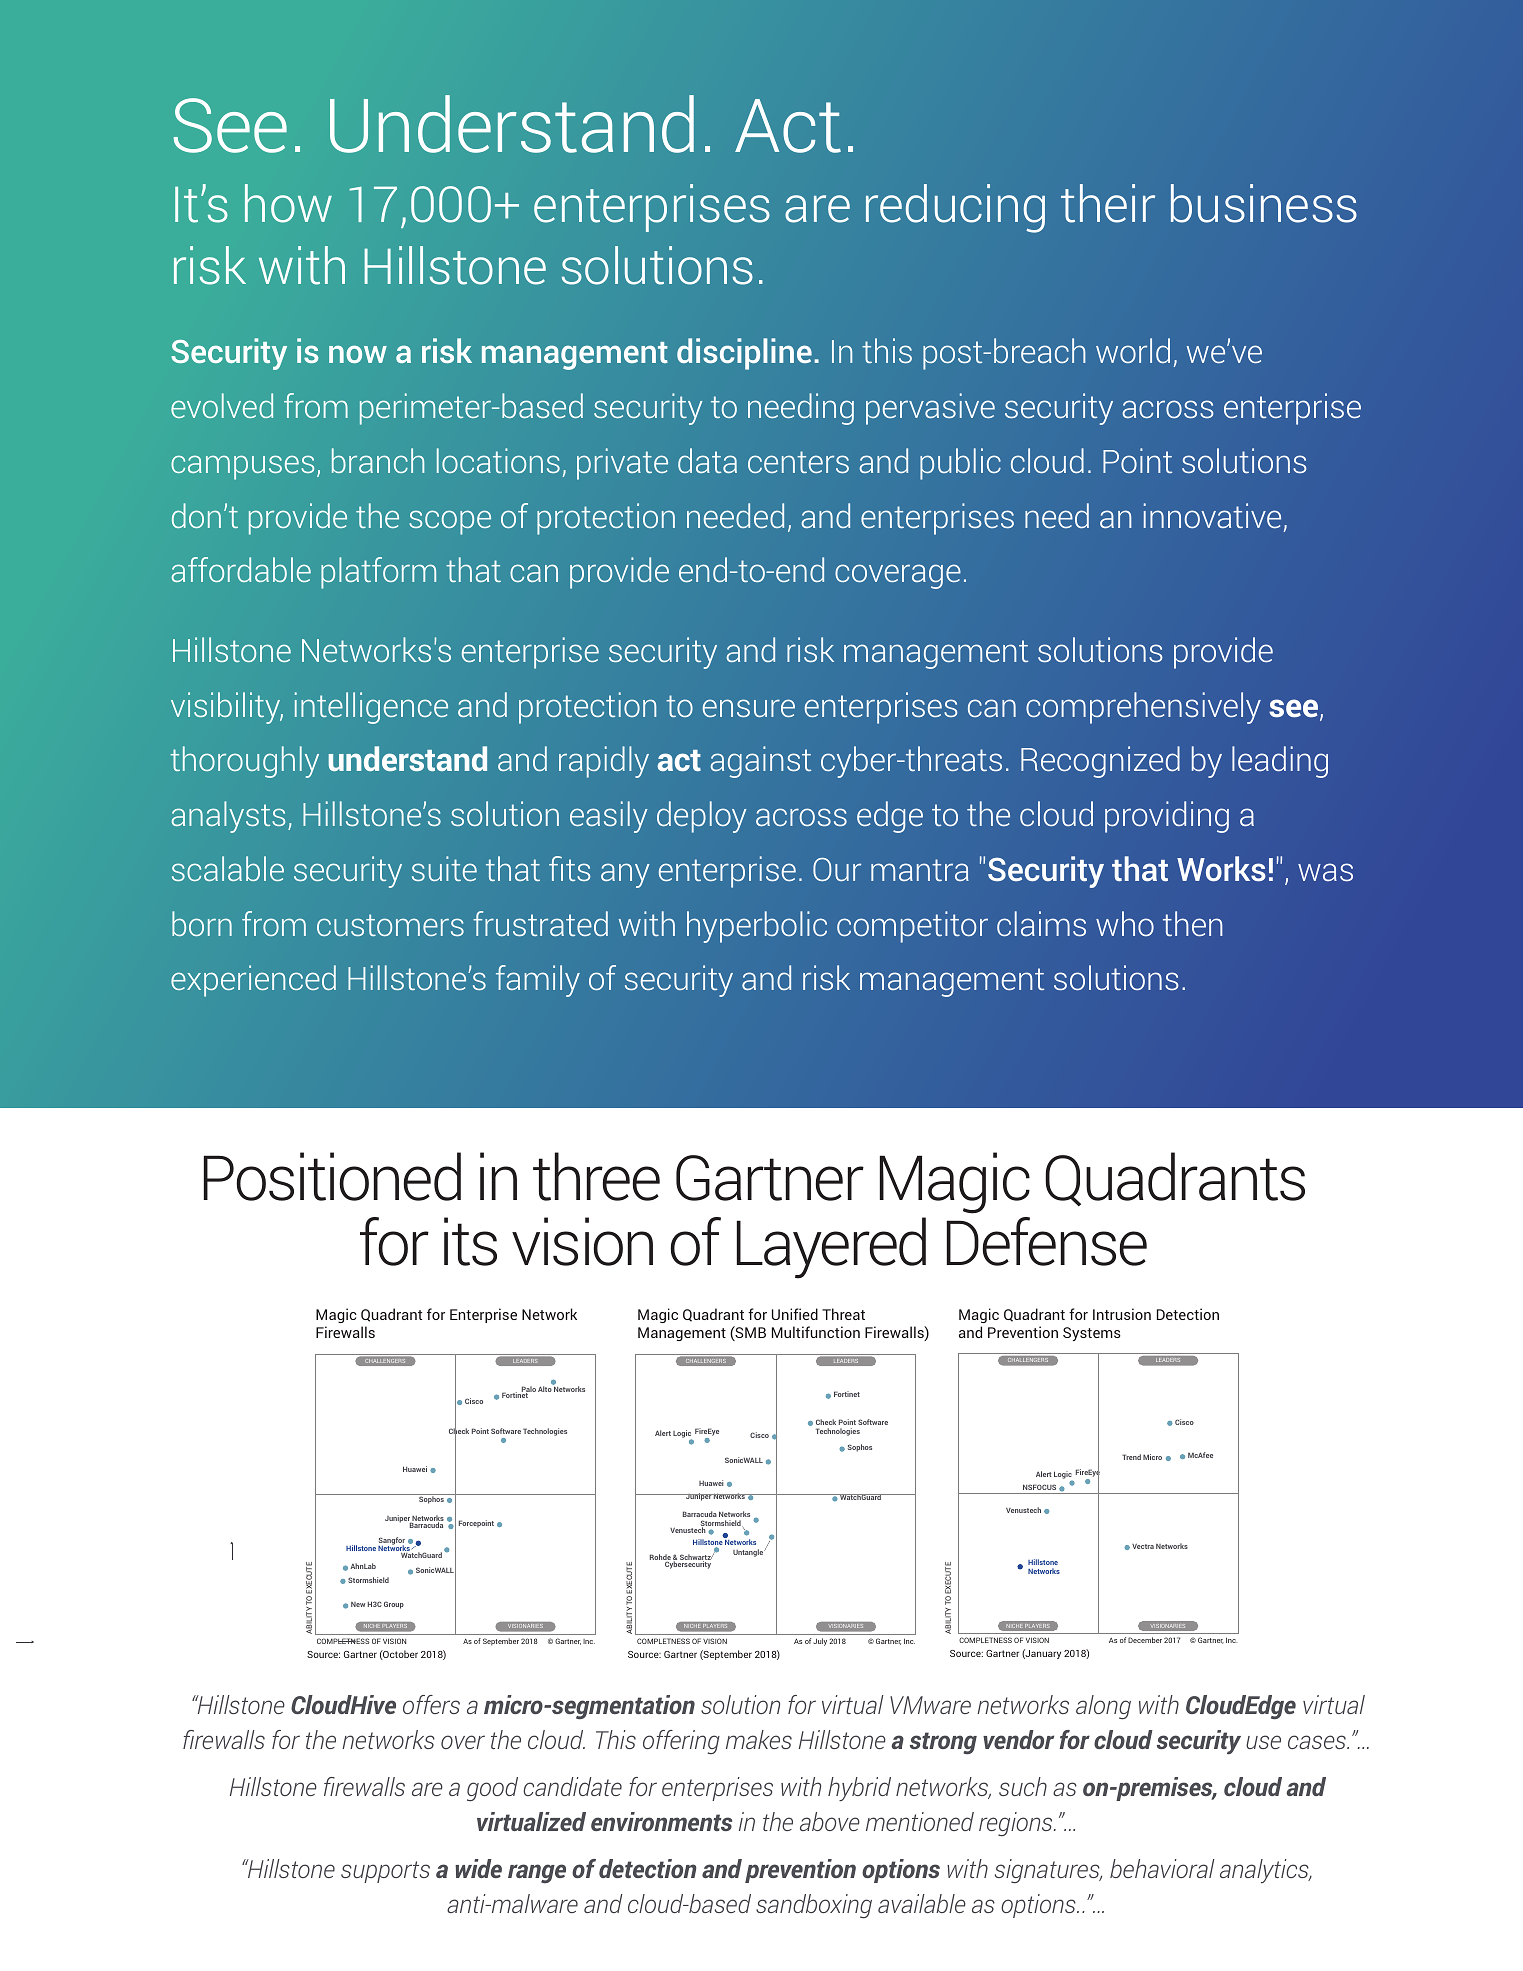 This image has height=1971, width=1523. Describe the element at coordinates (1193, 923) in the image. I see `then` at that location.
